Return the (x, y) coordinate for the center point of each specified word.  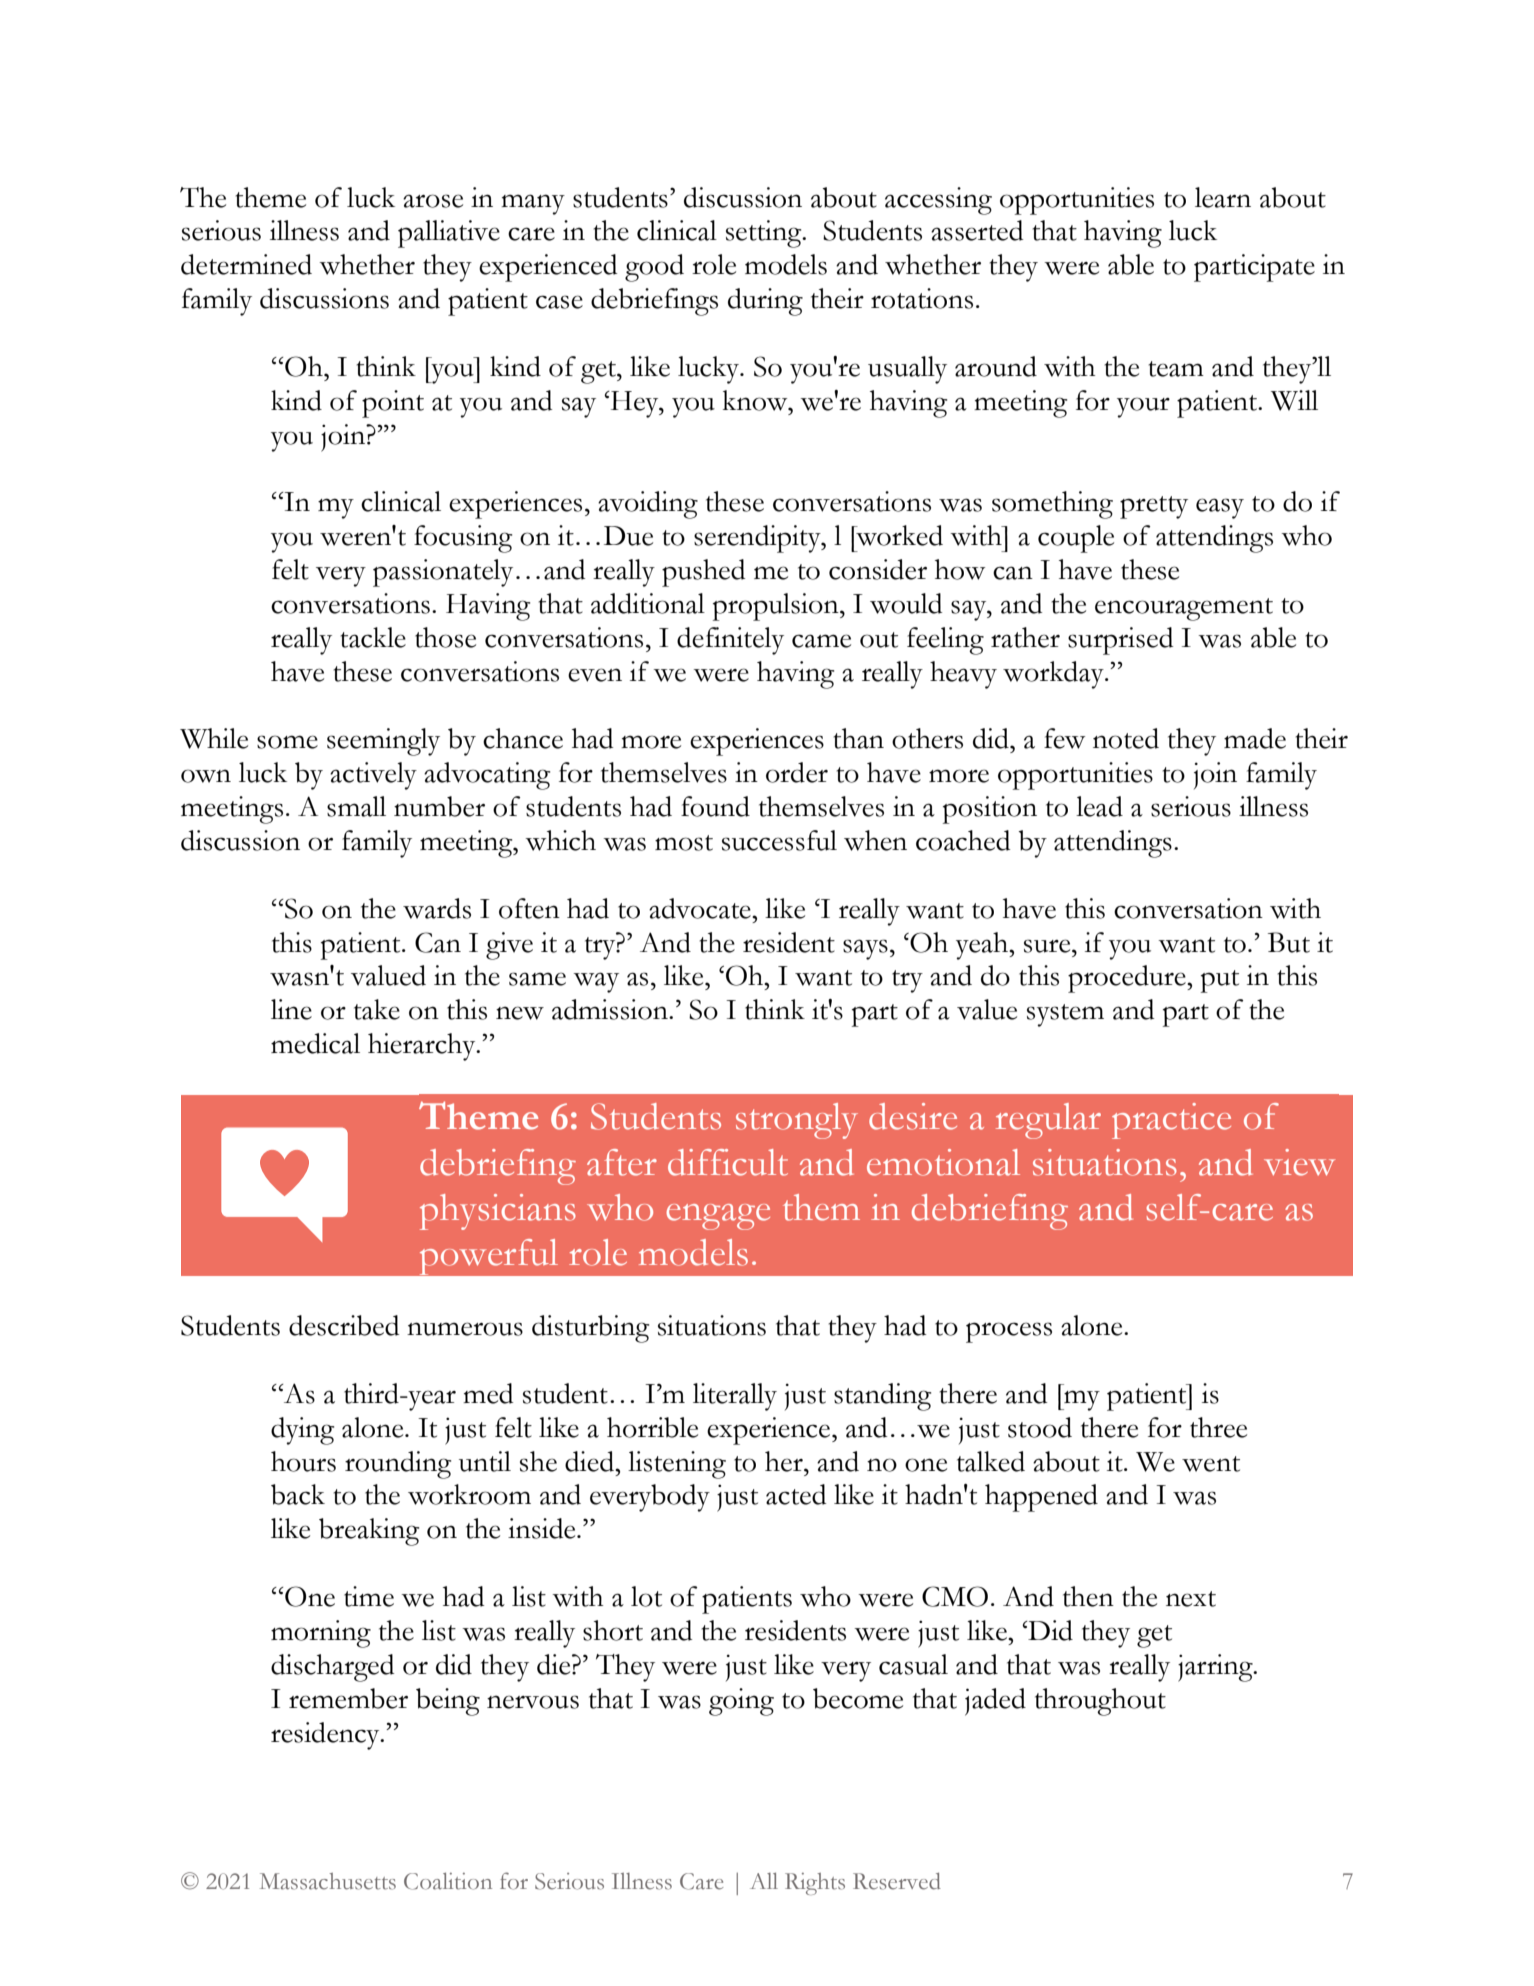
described (344, 1325)
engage (718, 1217)
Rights (815, 1884)
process (1009, 1332)
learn (1223, 197)
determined (246, 264)
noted (1126, 738)
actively (373, 776)
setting (765, 234)
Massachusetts (328, 1881)
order (797, 772)
